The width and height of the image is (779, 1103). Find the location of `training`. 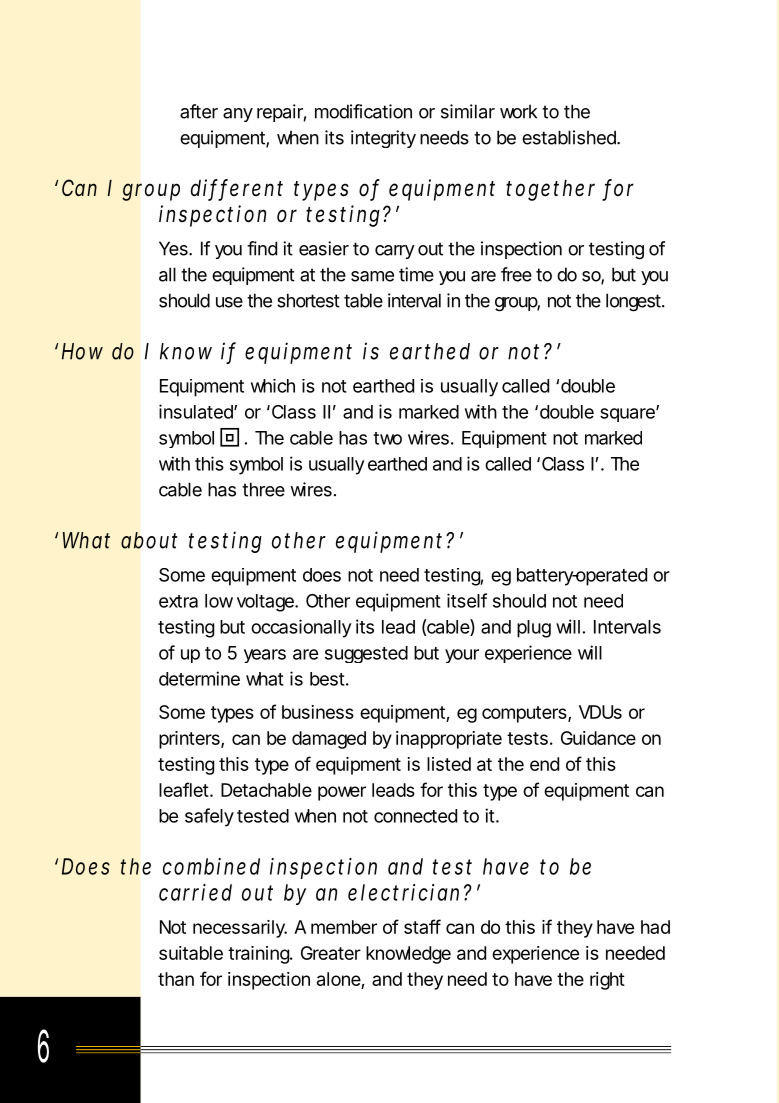

training is located at coordinates (259, 955).
